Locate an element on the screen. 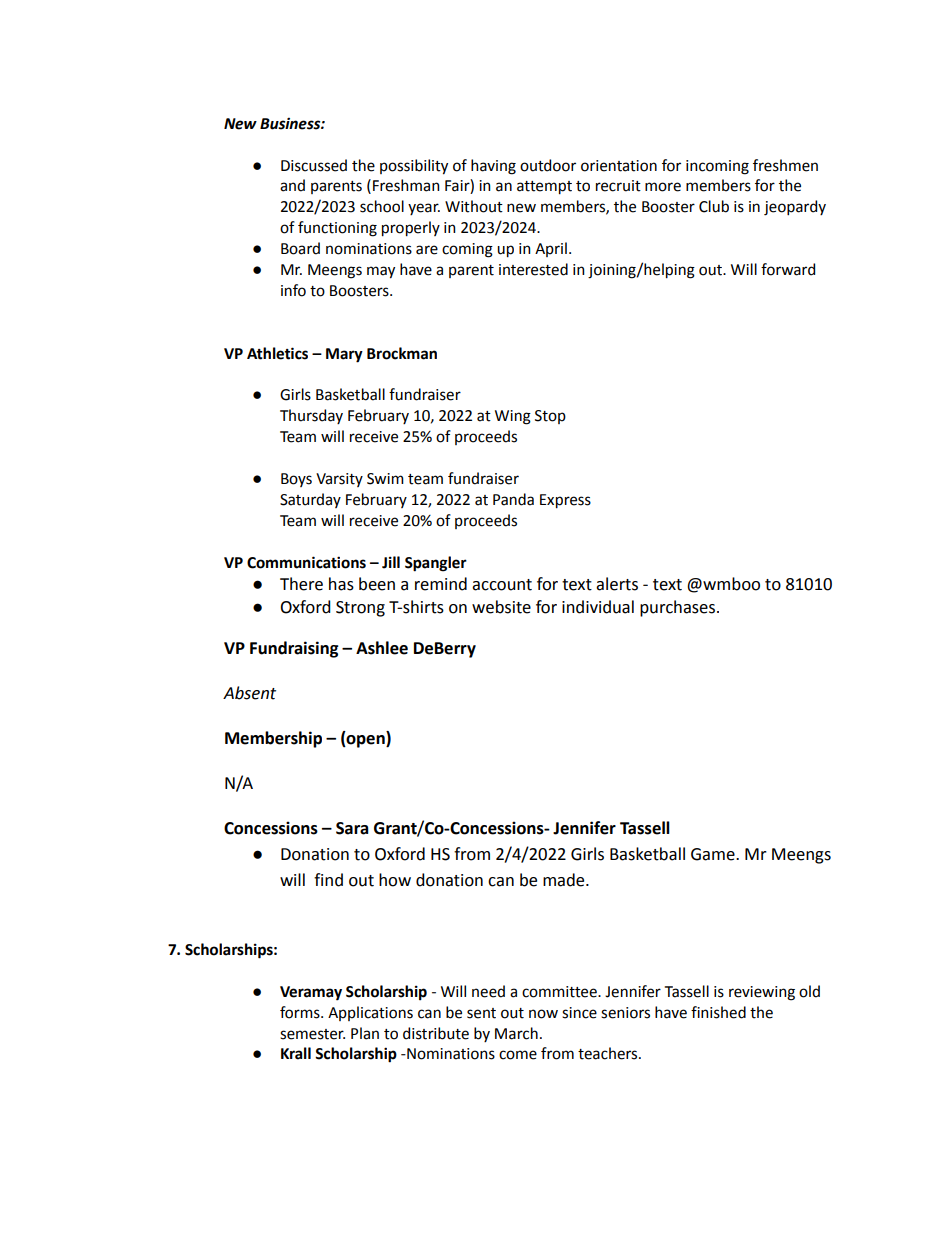 The image size is (952, 1233). Discussed is located at coordinates (314, 165).
